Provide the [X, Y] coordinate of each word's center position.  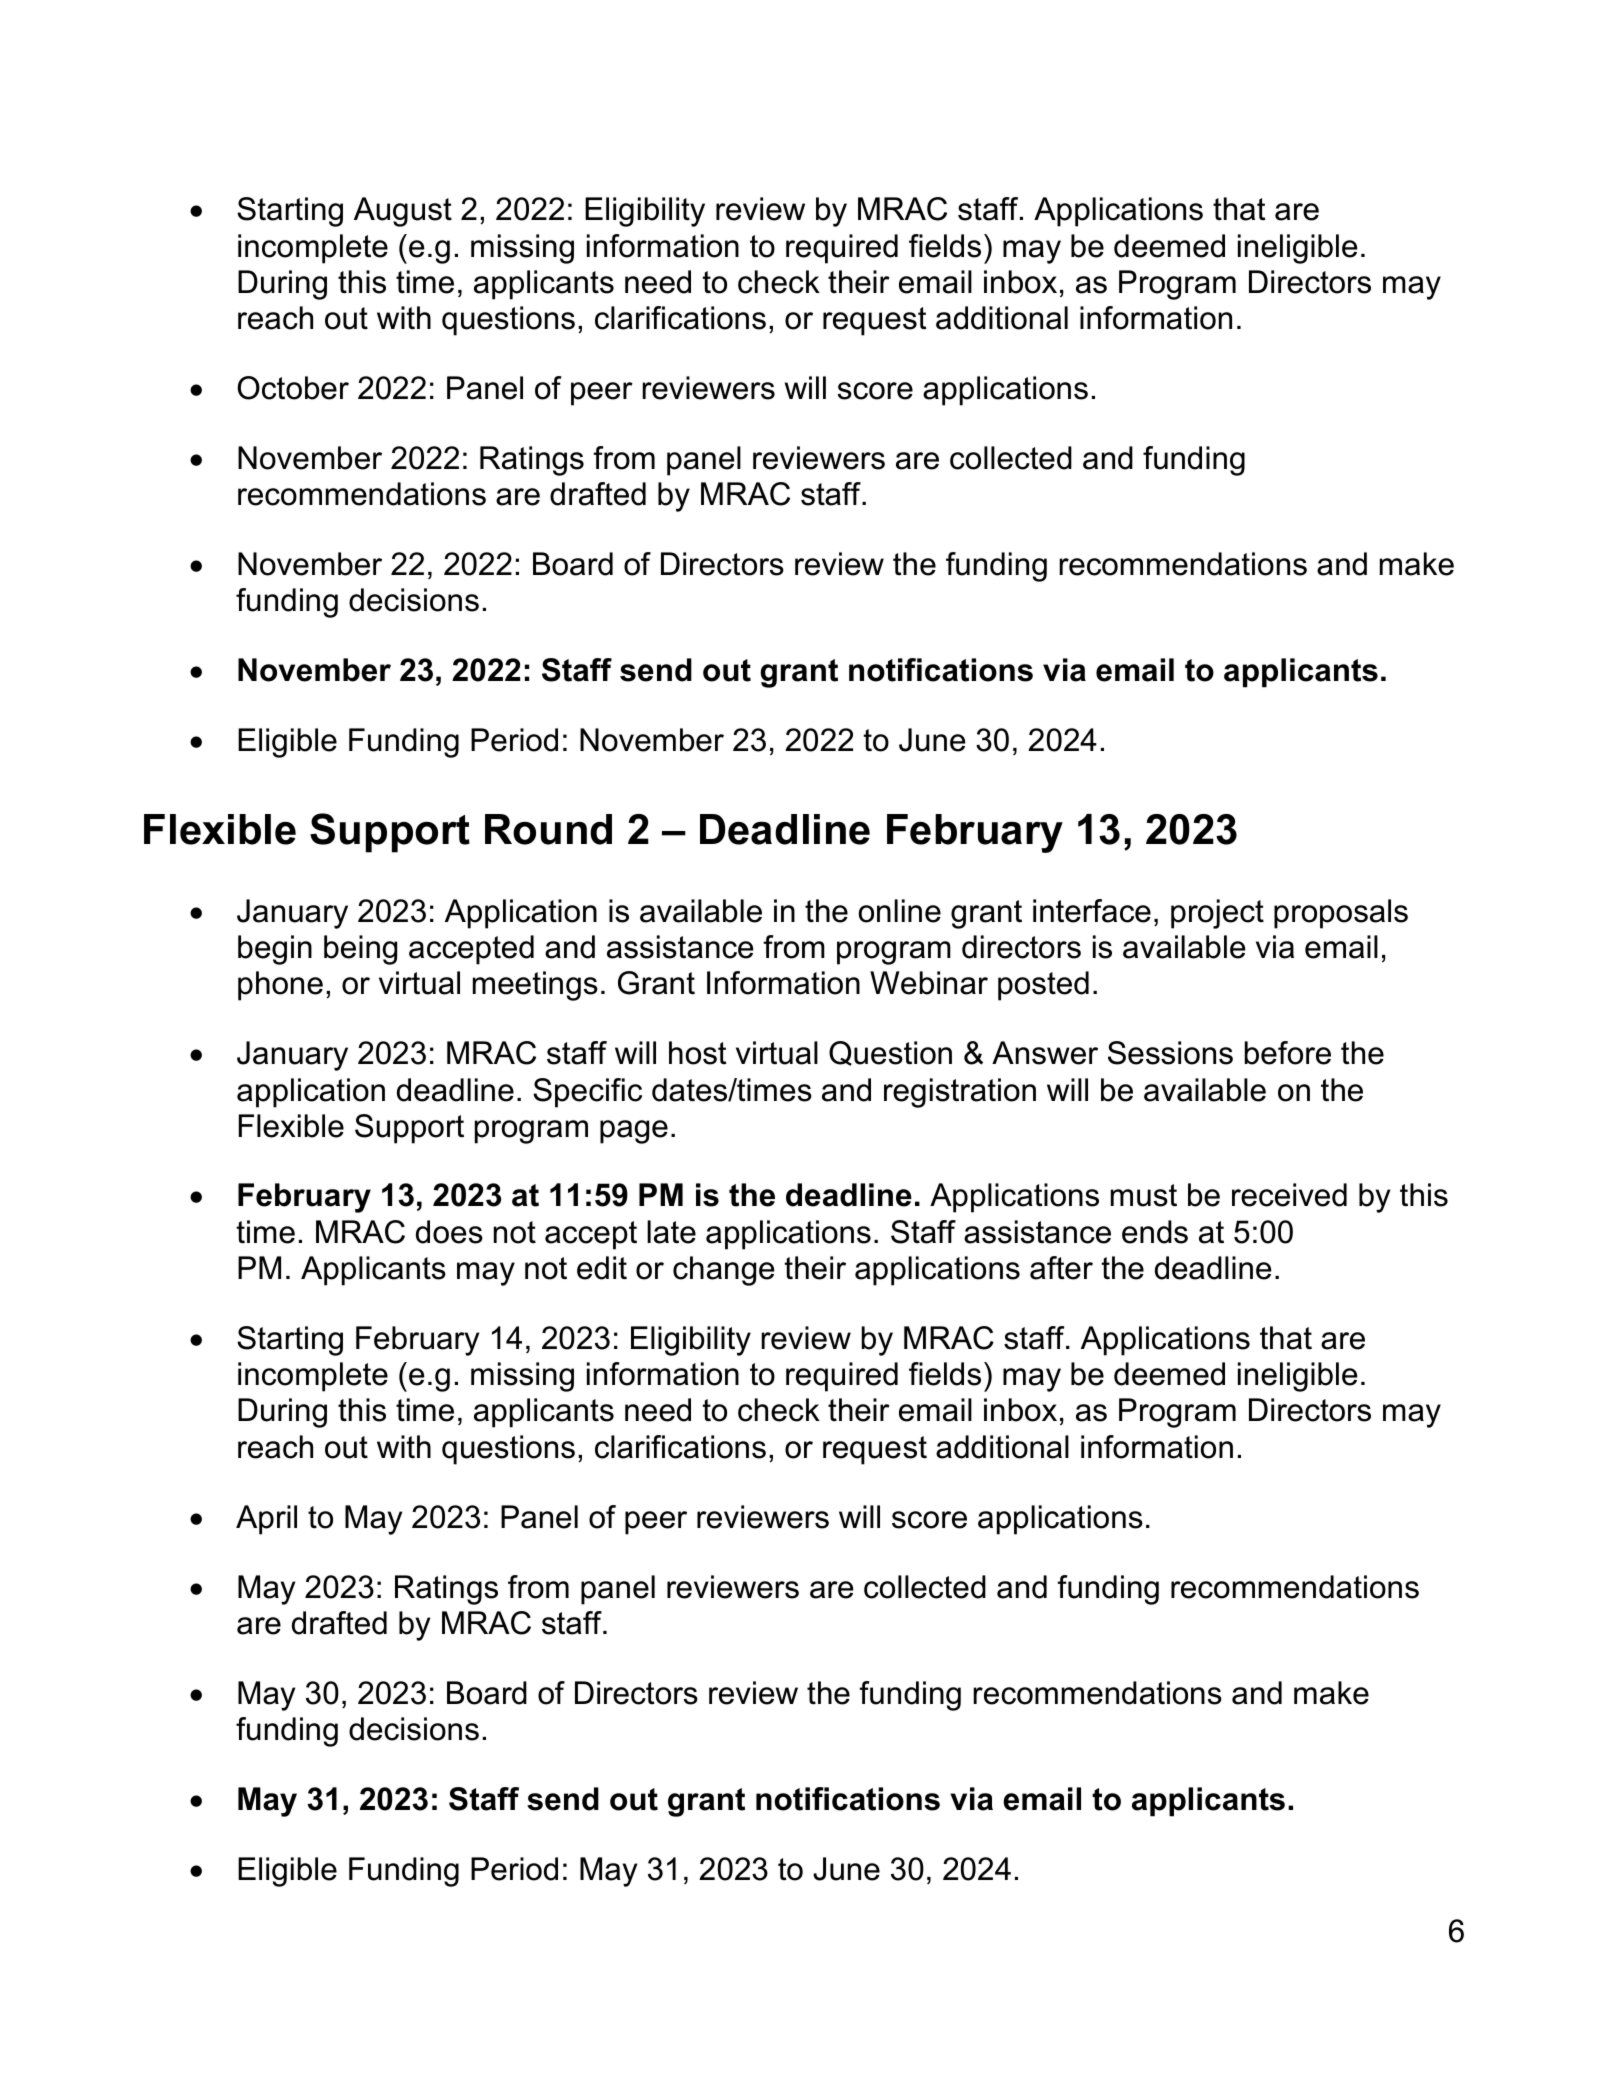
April [266, 1520]
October [293, 388]
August [403, 212]
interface [1092, 911]
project [1217, 914]
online [900, 911]
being [360, 950]
